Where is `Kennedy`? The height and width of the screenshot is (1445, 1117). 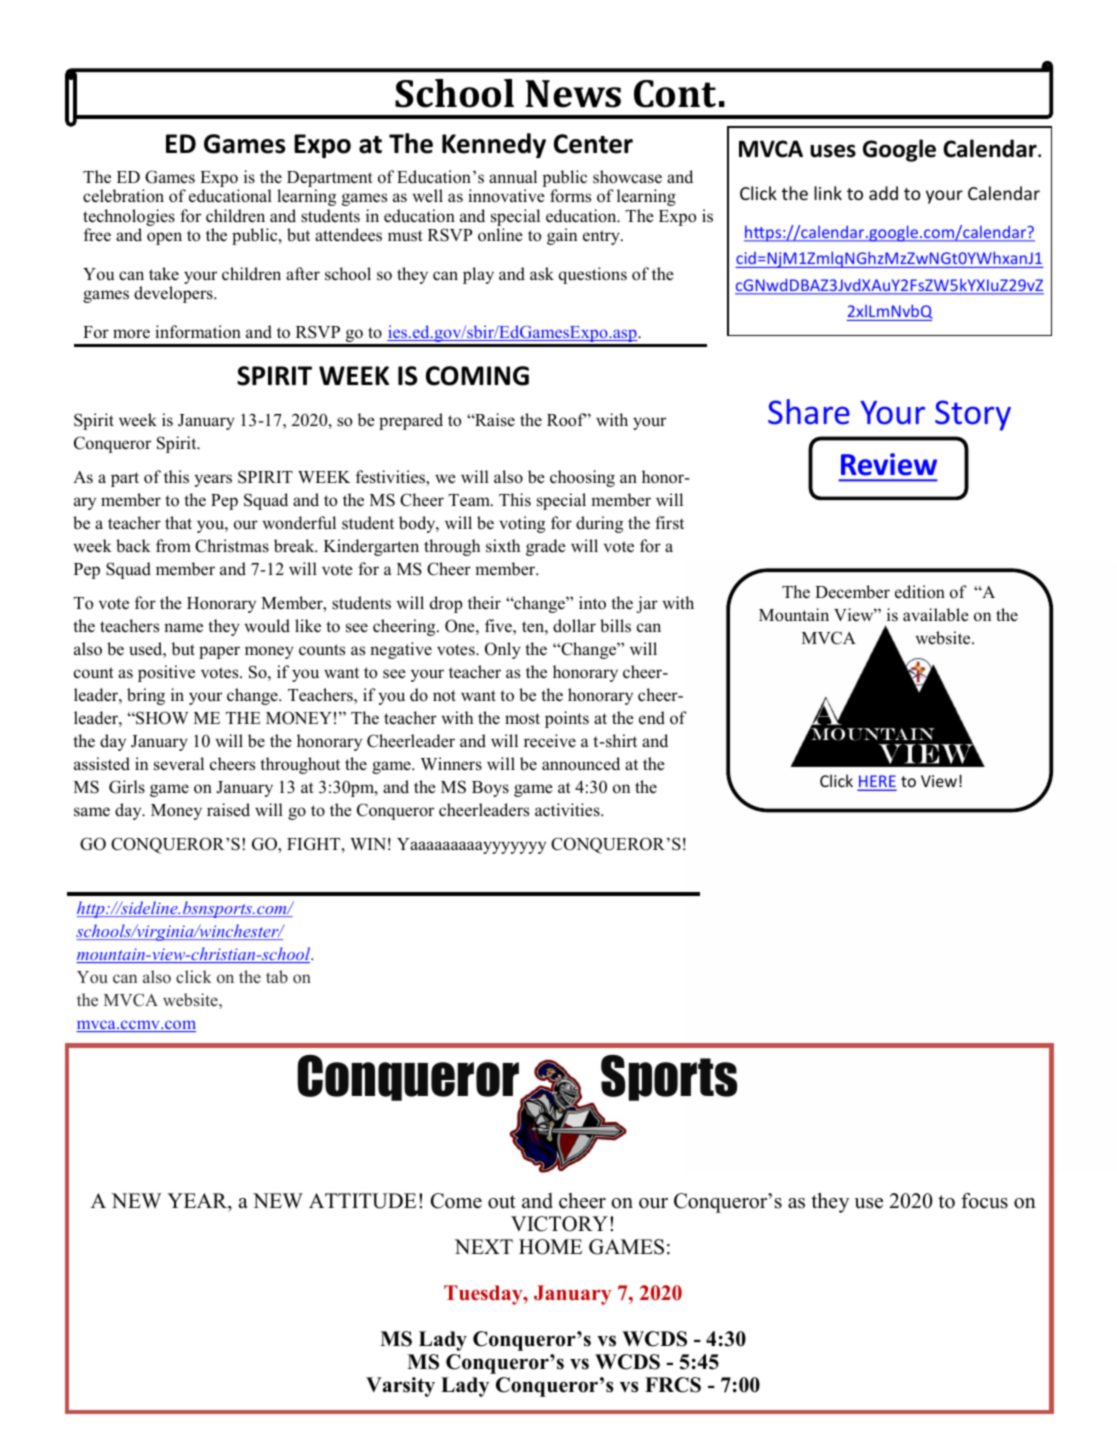 Kennedy is located at coordinates (494, 145).
